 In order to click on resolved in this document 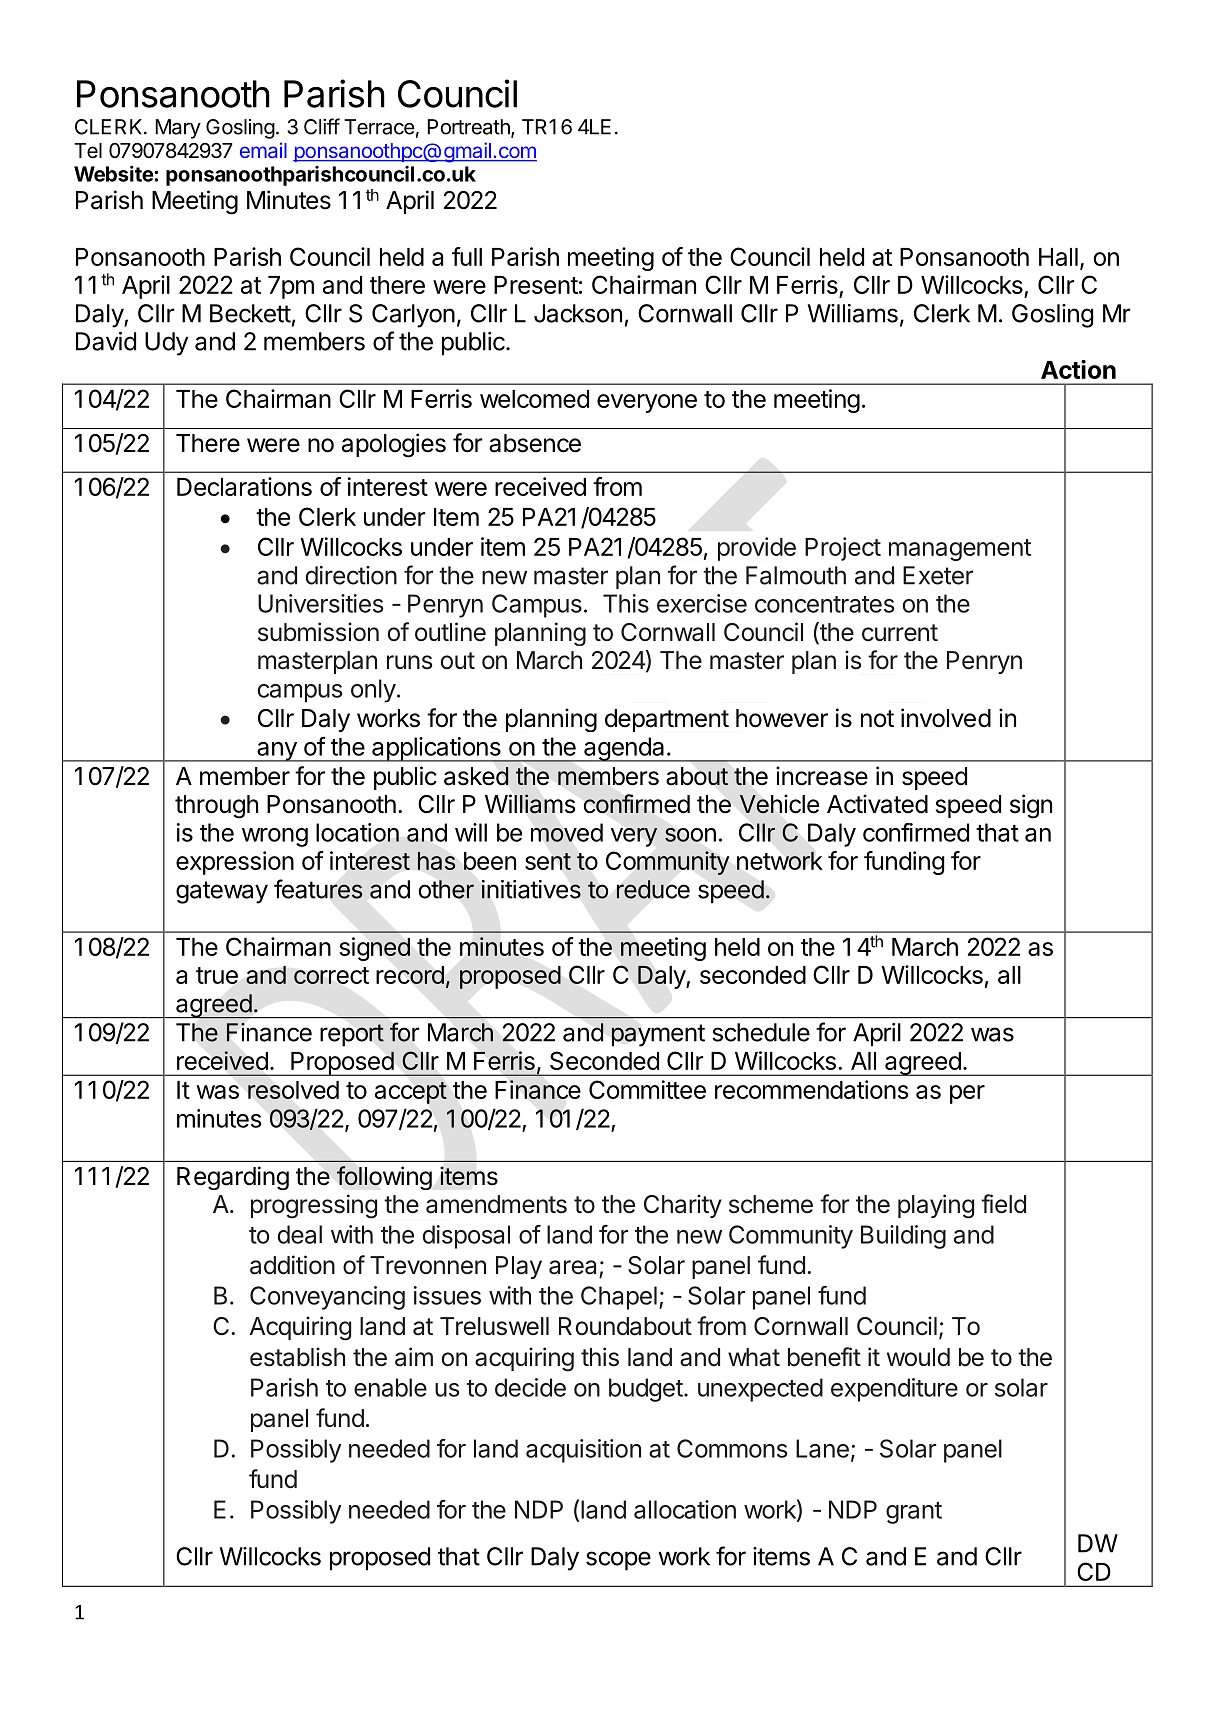, I will do `click(293, 1090)`.
